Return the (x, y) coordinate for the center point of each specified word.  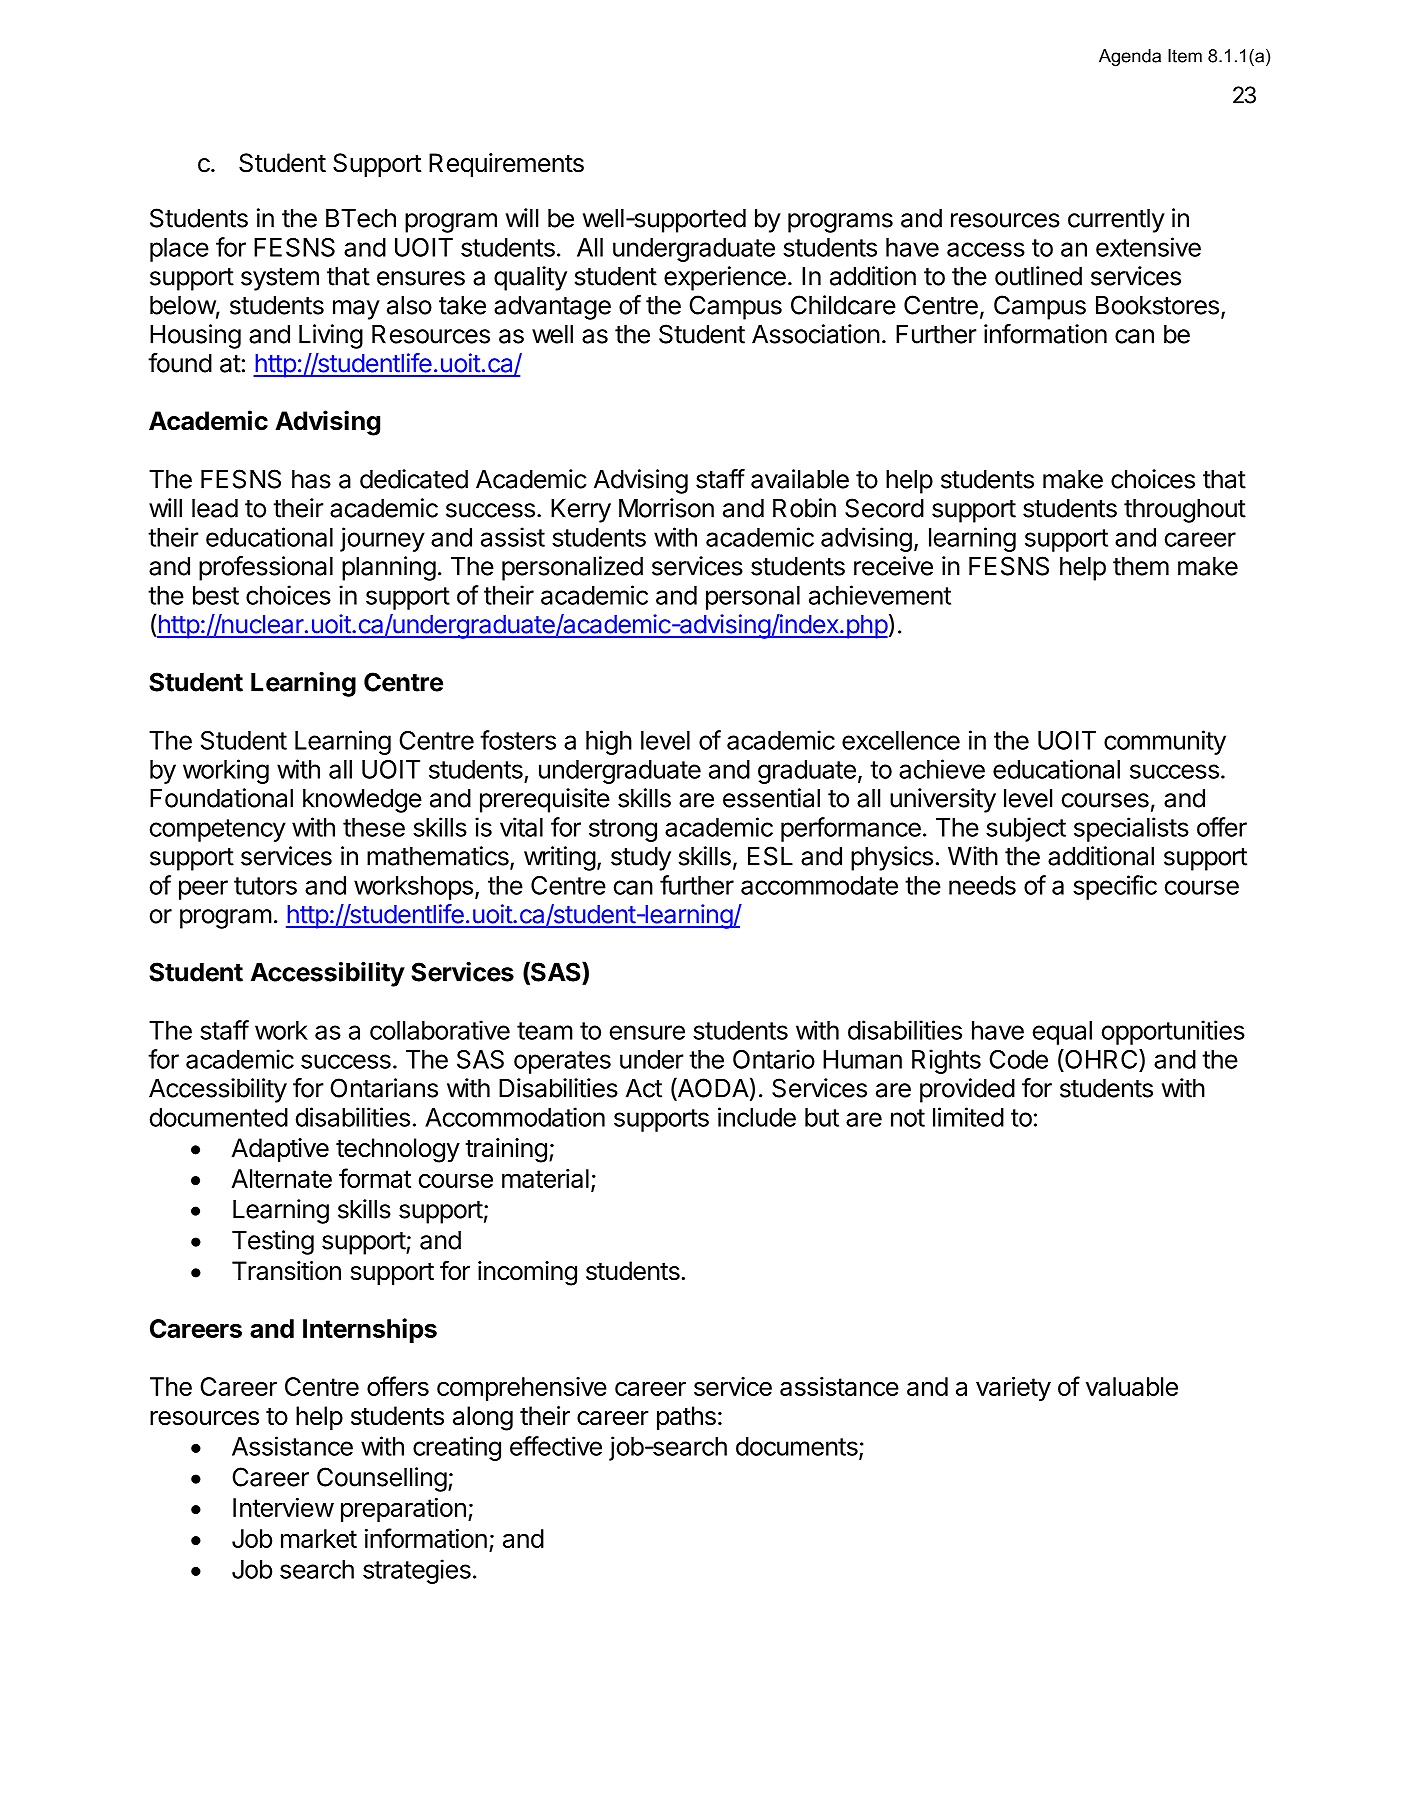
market (319, 1538)
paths (686, 1418)
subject (1026, 829)
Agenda (1130, 57)
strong (623, 830)
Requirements (506, 165)
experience (725, 278)
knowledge (362, 801)
